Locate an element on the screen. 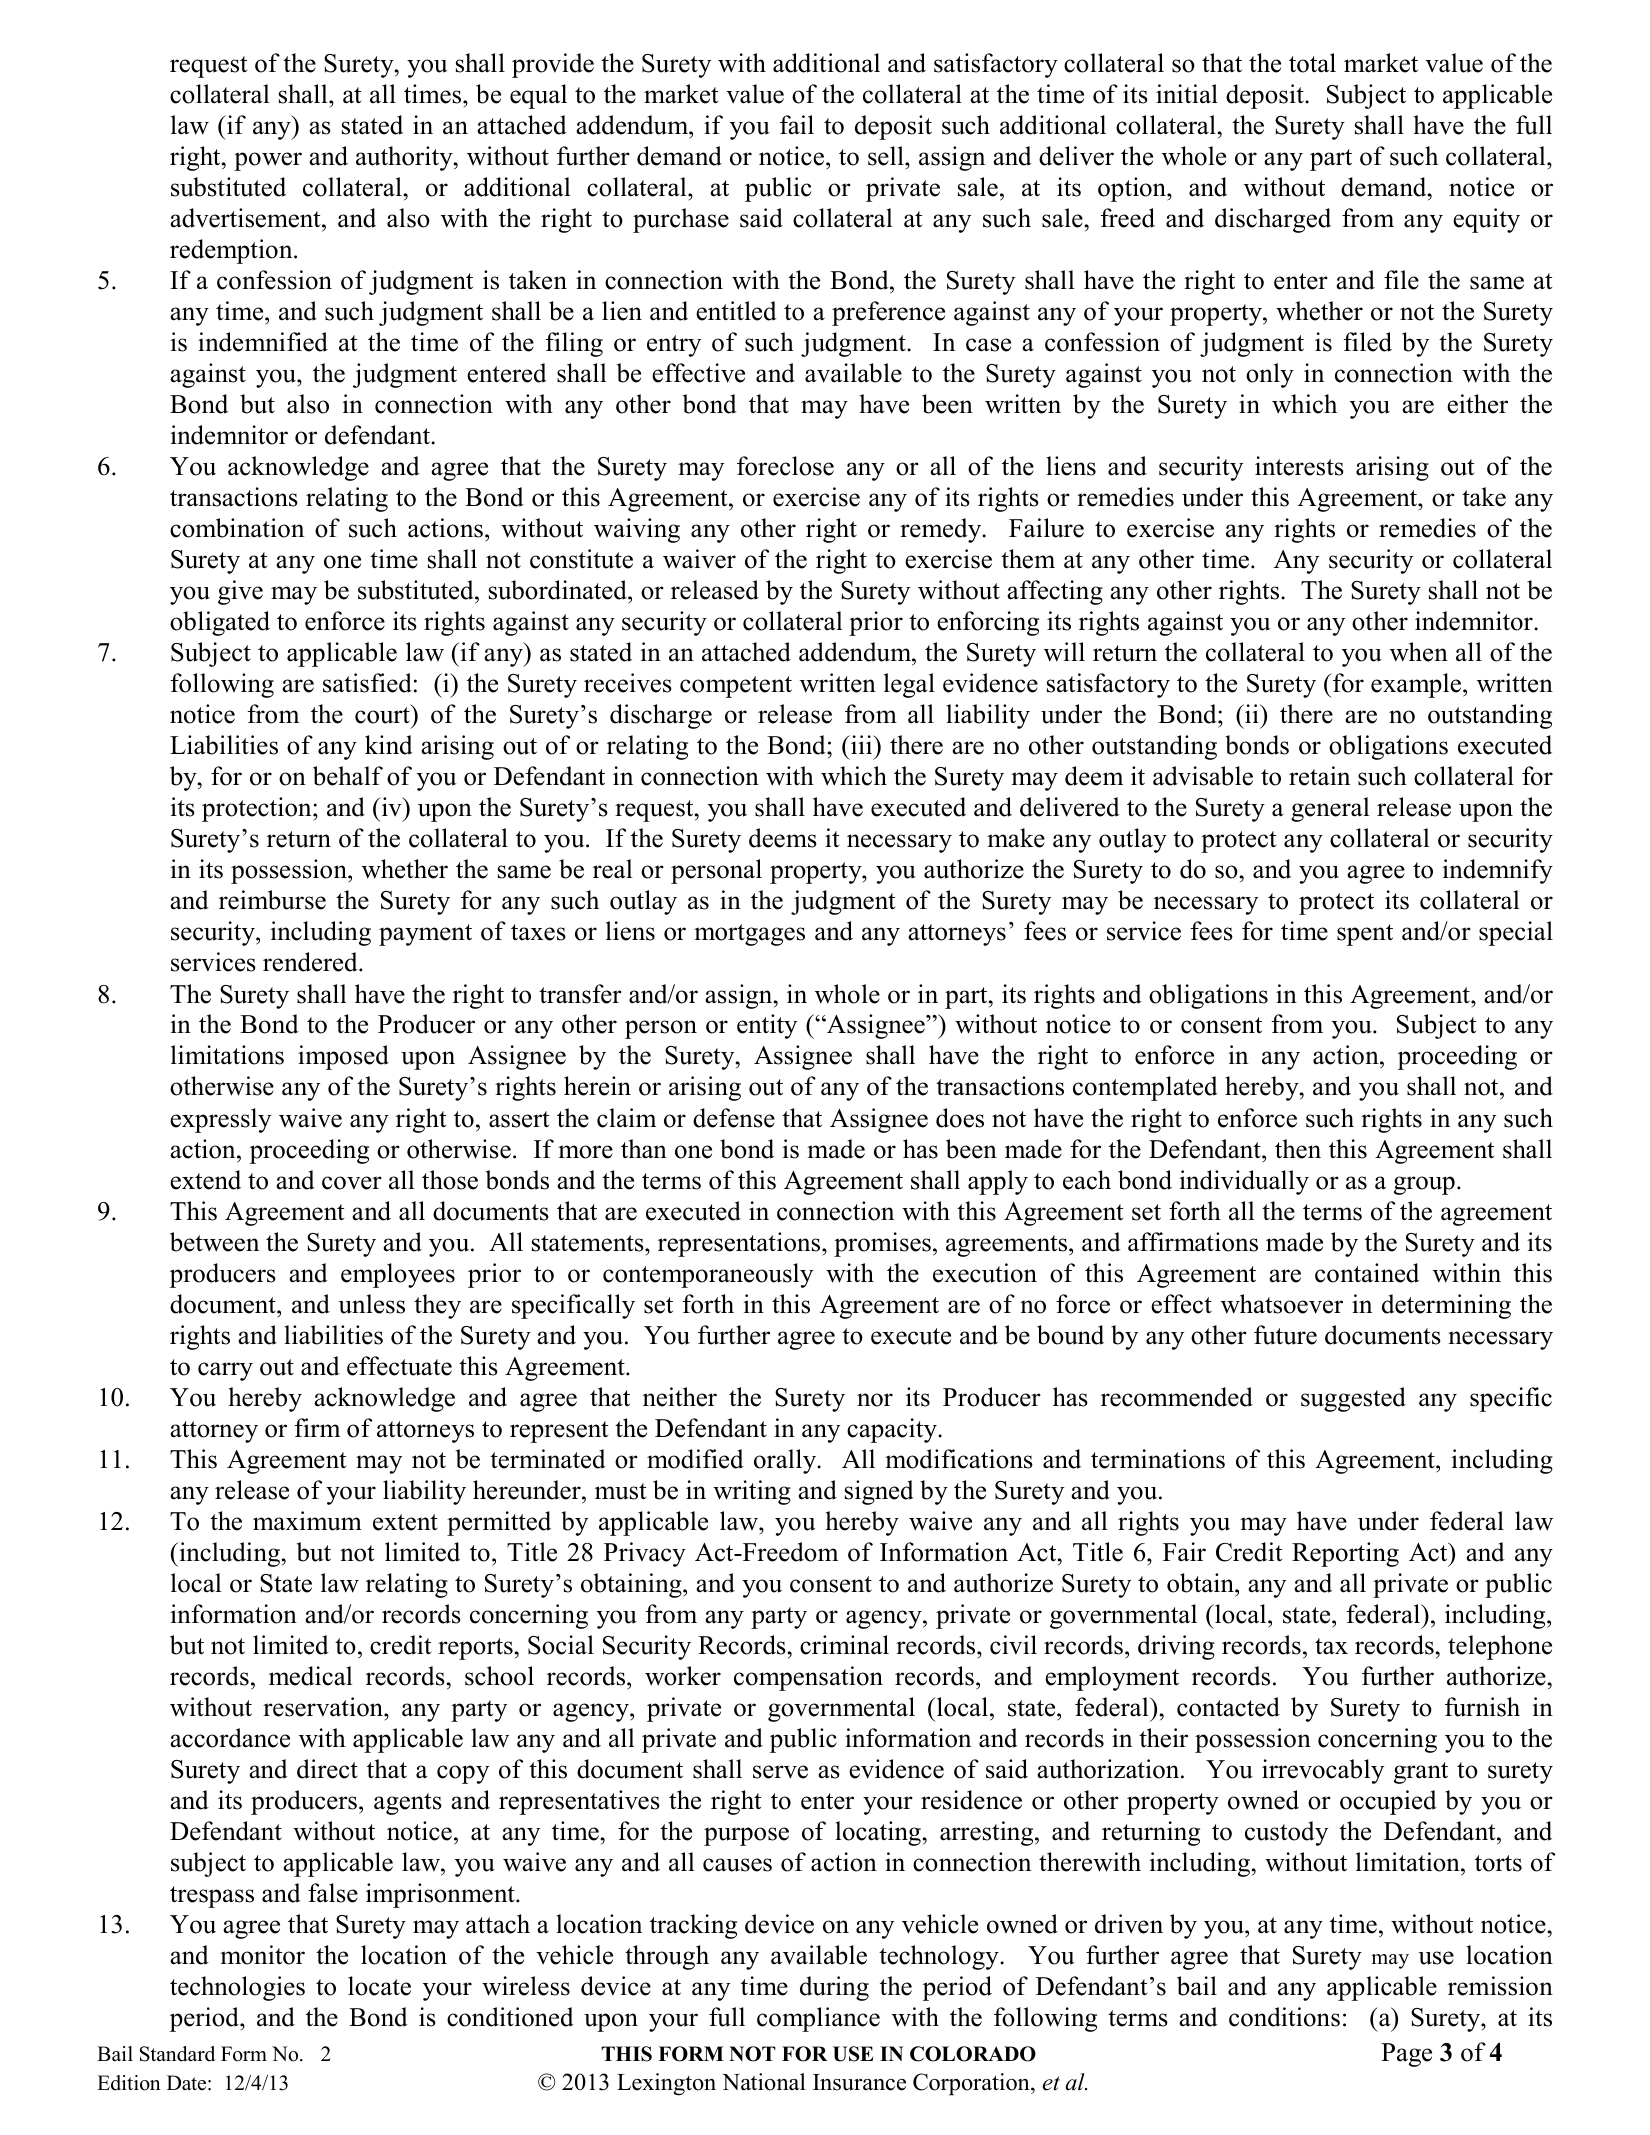 The image size is (1650, 2135). behalf is located at coordinates (348, 776).
